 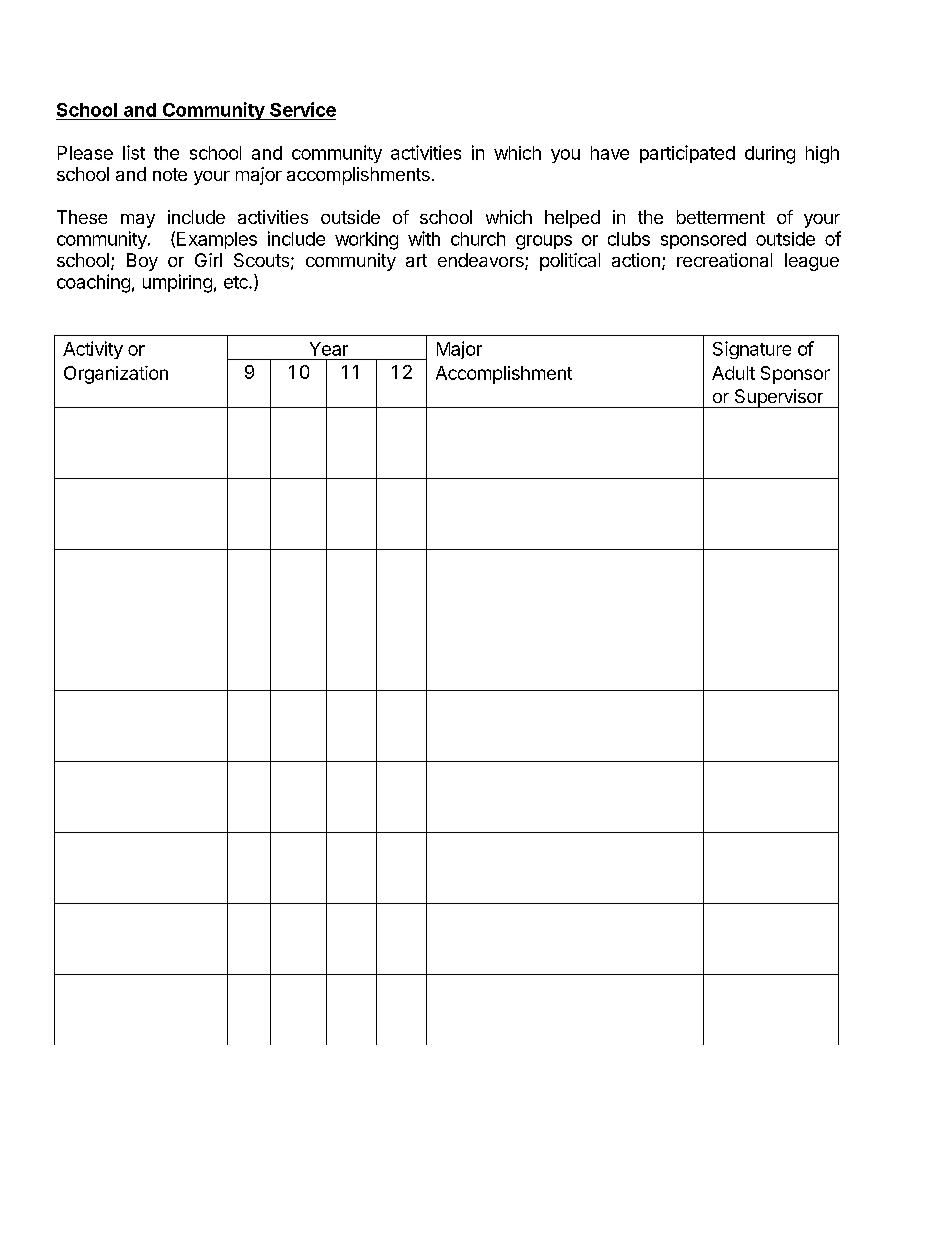 I want to click on helped, so click(x=572, y=219).
